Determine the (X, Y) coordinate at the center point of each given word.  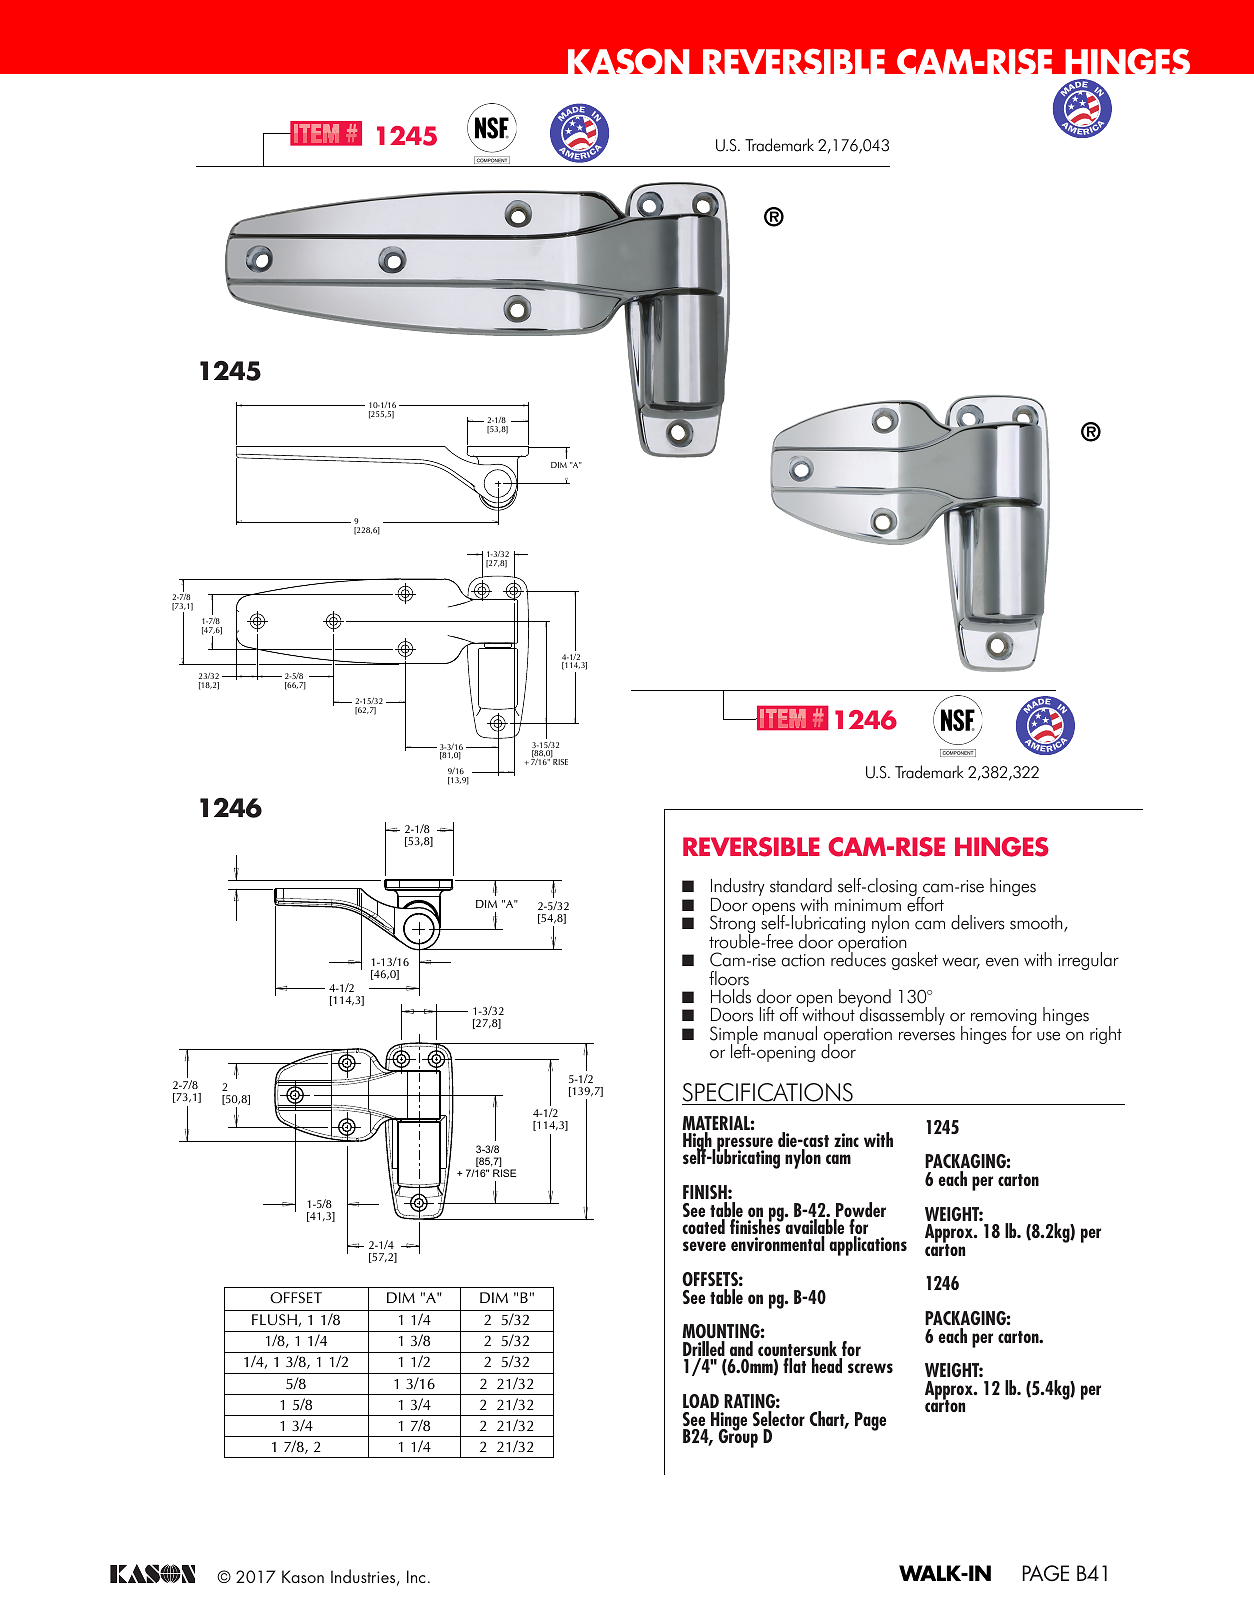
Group (738, 1437)
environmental (778, 1243)
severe (704, 1246)
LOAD (701, 1401)
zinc (846, 1140)
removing (1004, 1018)
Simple (734, 1036)
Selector (779, 1418)
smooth (1037, 923)
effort (925, 903)
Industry (737, 888)
